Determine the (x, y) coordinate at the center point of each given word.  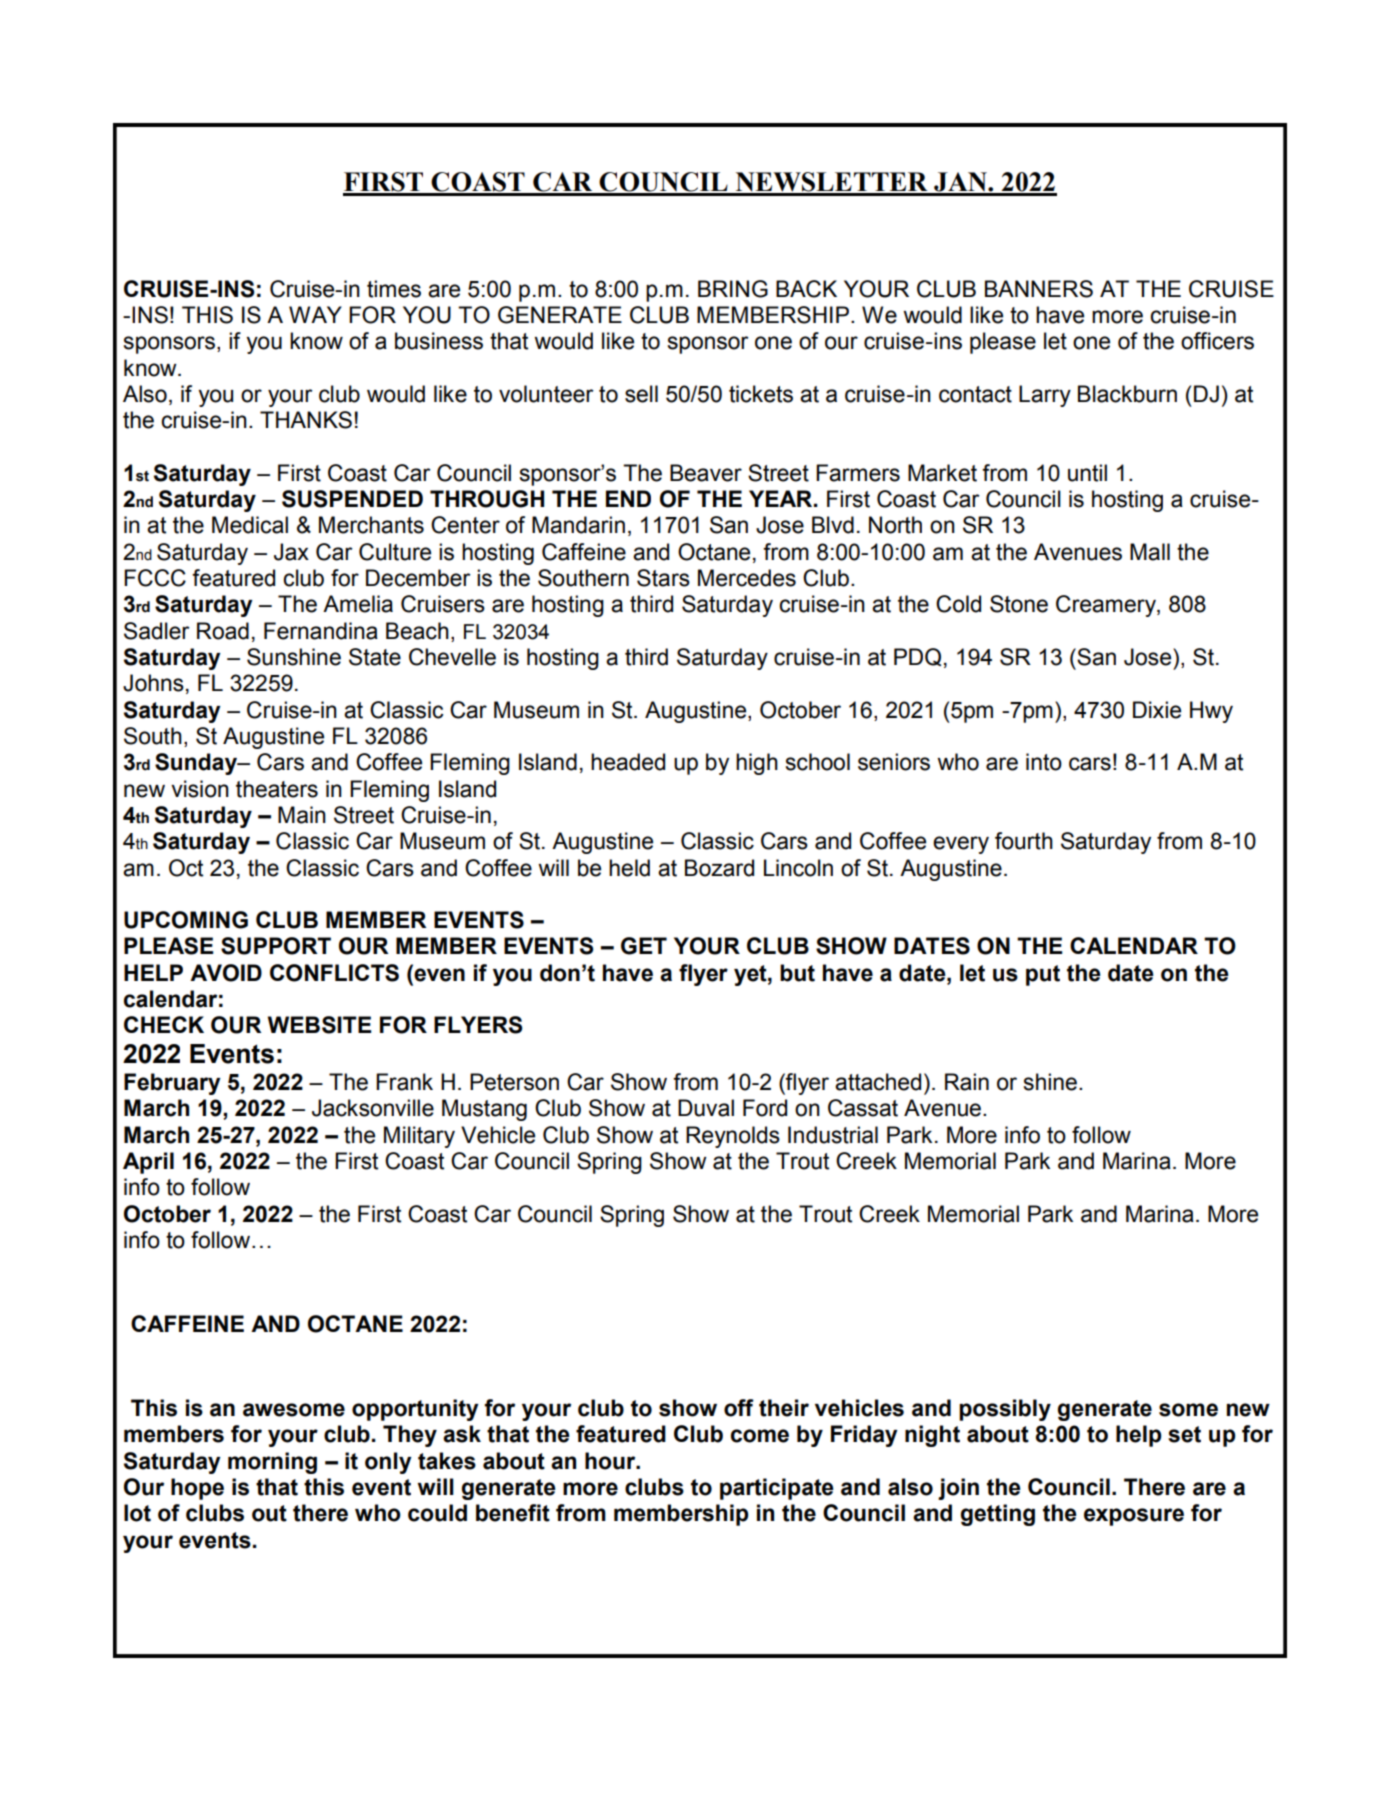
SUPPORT (276, 946)
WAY (315, 314)
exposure (1134, 1517)
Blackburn (1127, 394)
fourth (1024, 841)
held (629, 868)
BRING (733, 289)
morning (272, 1463)
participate (777, 1489)
